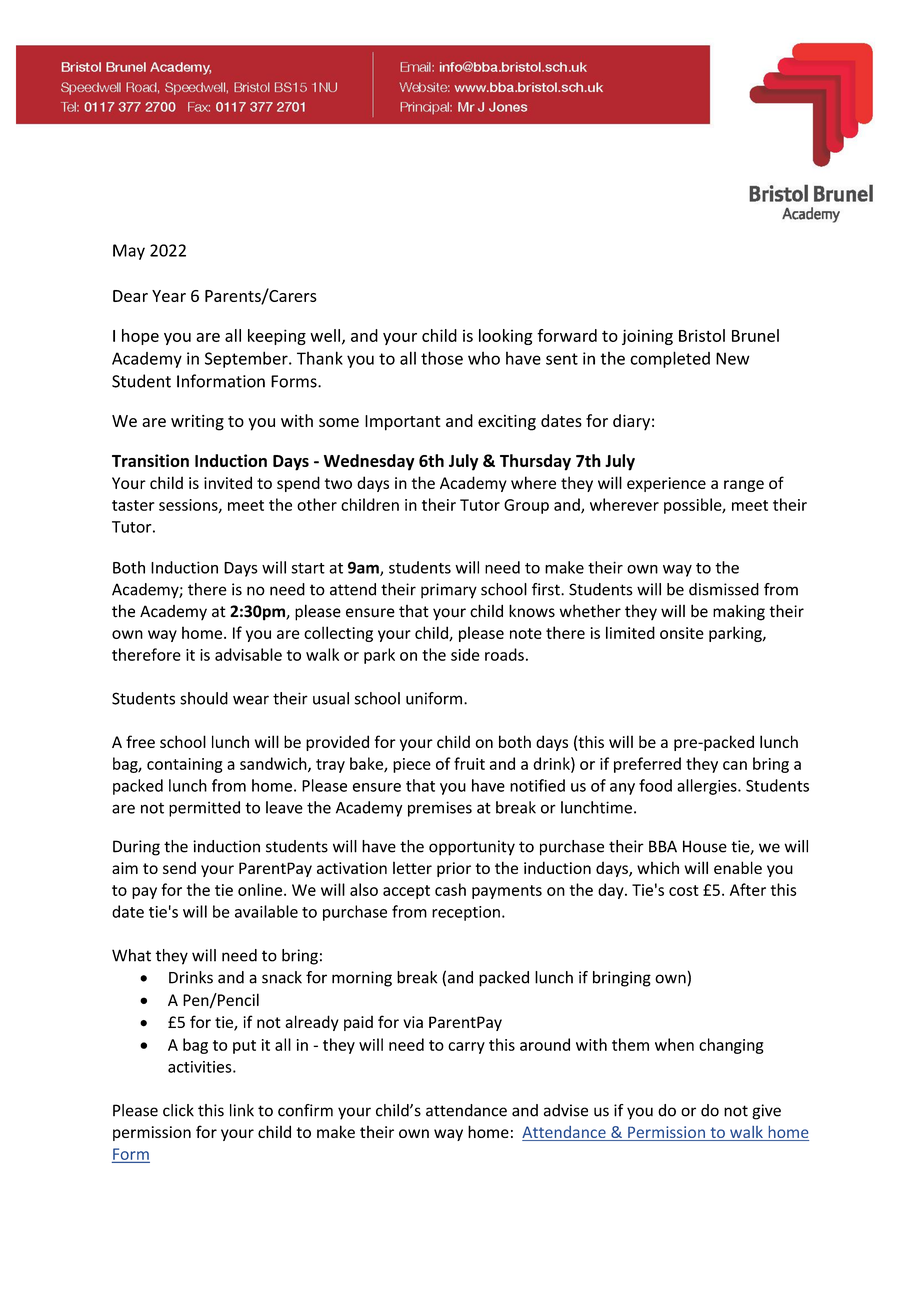  Describe the element at coordinates (204, 698) in the screenshot. I see `should` at that location.
